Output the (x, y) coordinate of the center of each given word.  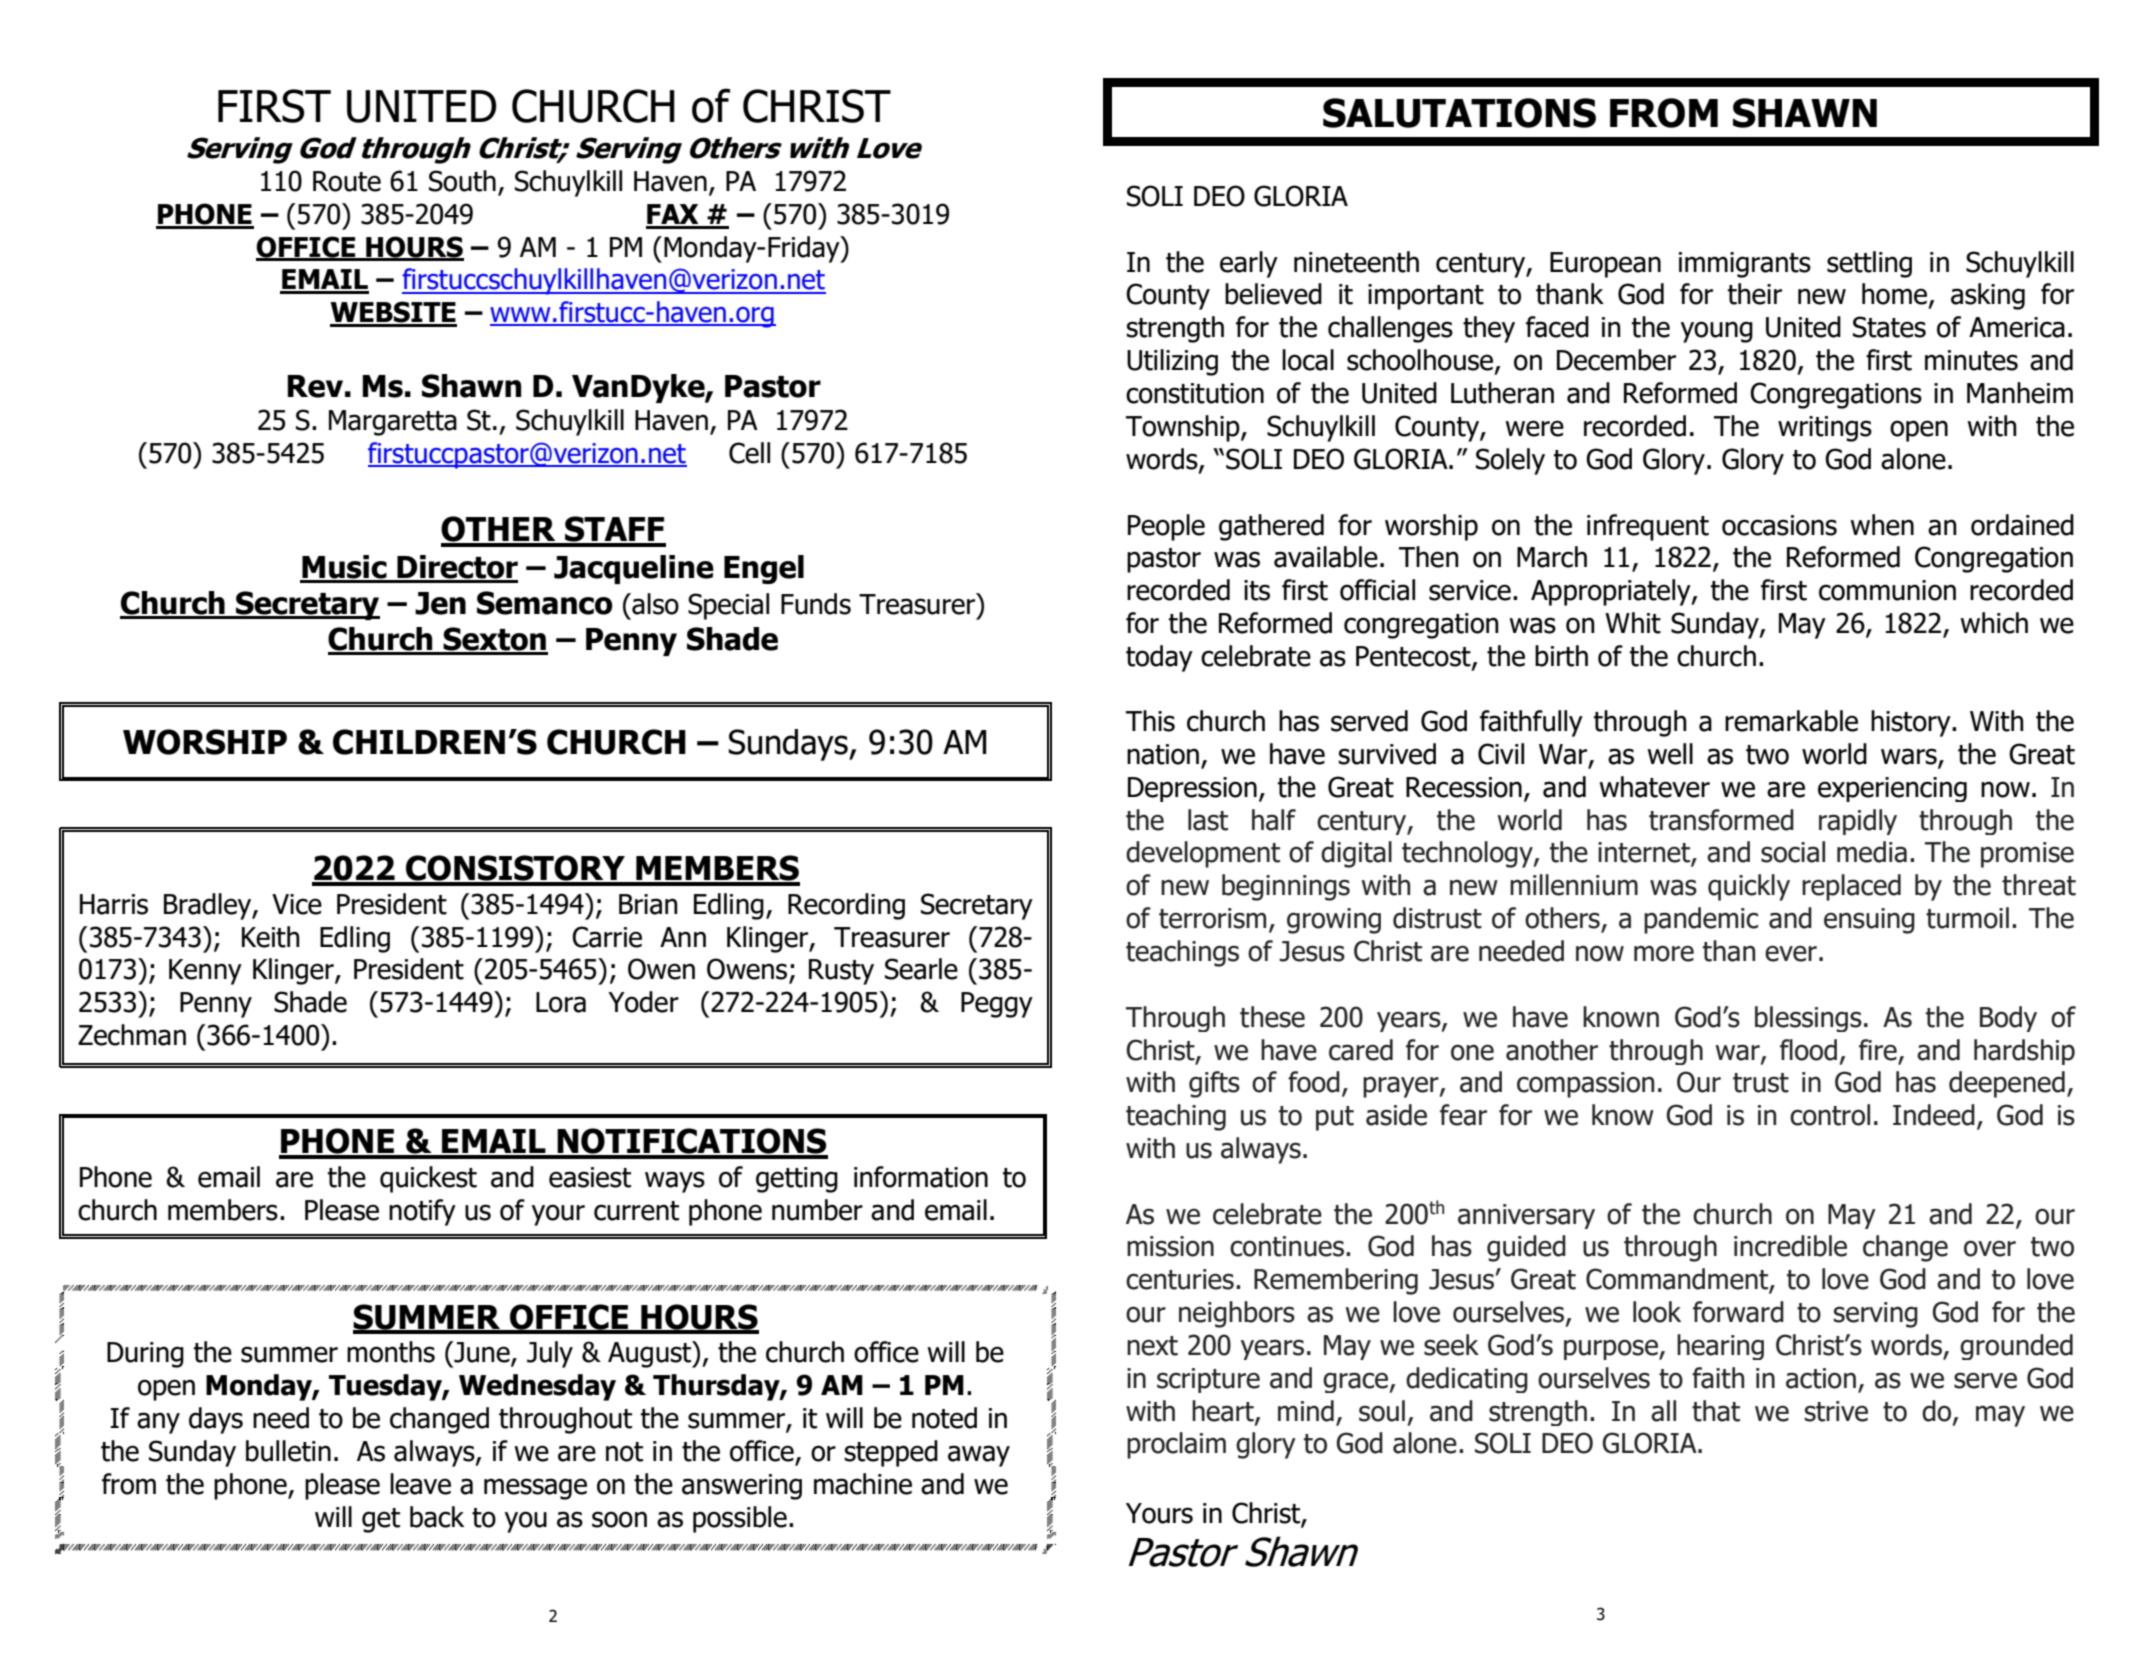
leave (420, 1484)
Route (347, 181)
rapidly (1858, 822)
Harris (114, 904)
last (1208, 820)
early (1249, 264)
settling (1869, 264)
